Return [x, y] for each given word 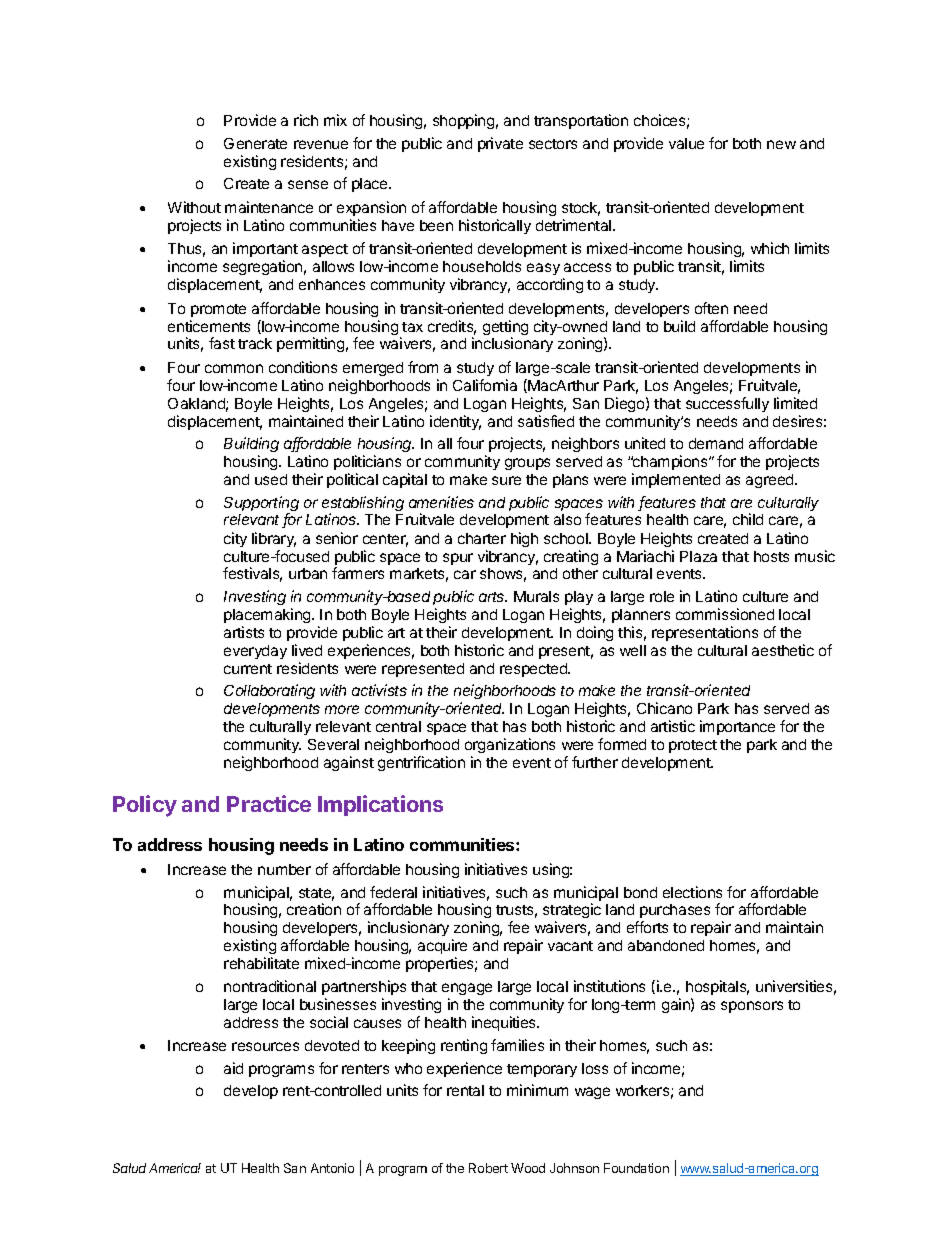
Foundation [636, 1168]
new [781, 144]
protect [693, 746]
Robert [488, 1168]
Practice [269, 803]
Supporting [261, 505]
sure [506, 480]
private [500, 144]
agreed [771, 481]
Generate [255, 143]
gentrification [421, 763]
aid [233, 1068]
